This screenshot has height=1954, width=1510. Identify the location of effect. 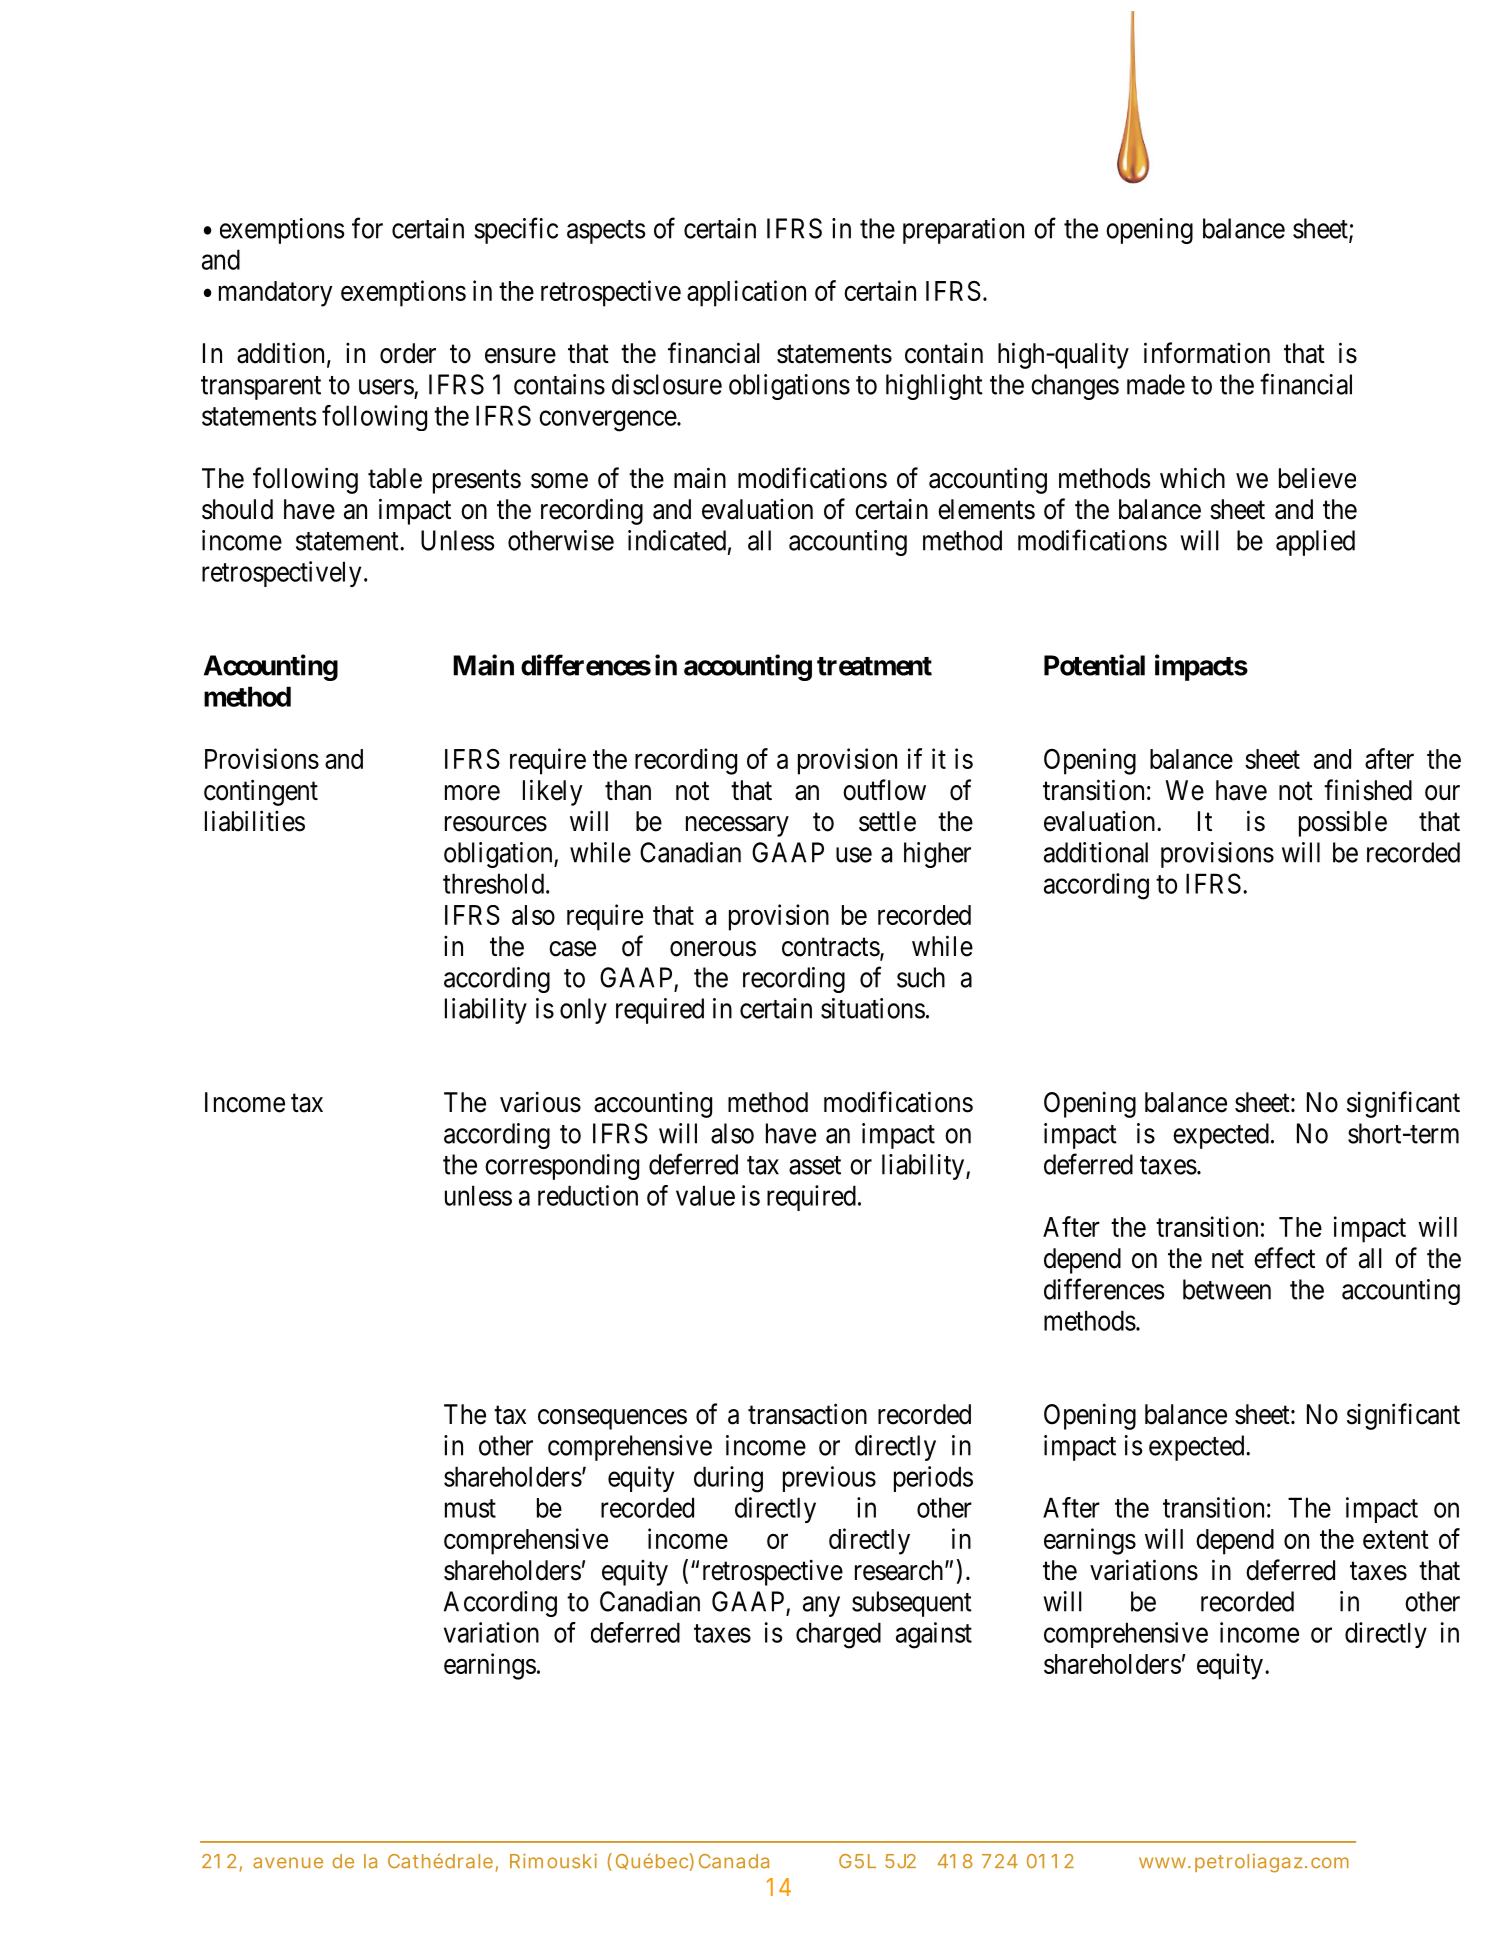
(1284, 1258).
